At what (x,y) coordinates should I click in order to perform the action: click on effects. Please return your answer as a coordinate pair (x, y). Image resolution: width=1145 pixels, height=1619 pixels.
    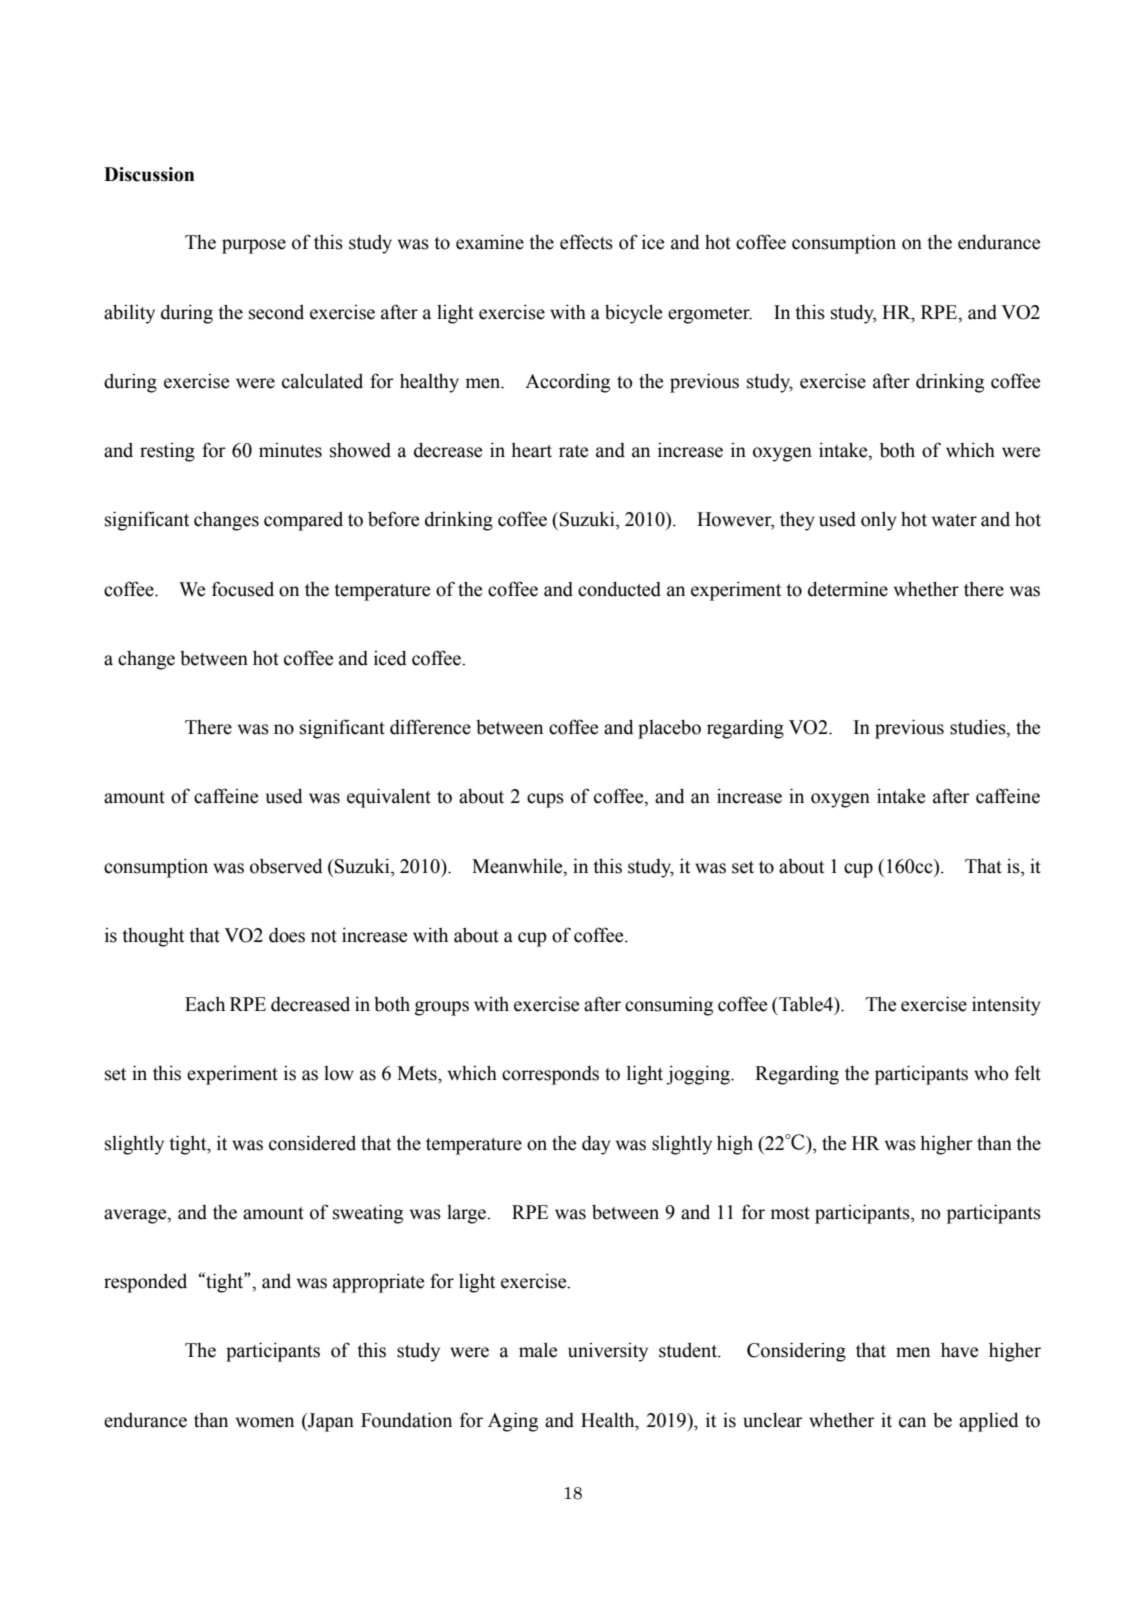
    Looking at the image, I should click on (586, 242).
